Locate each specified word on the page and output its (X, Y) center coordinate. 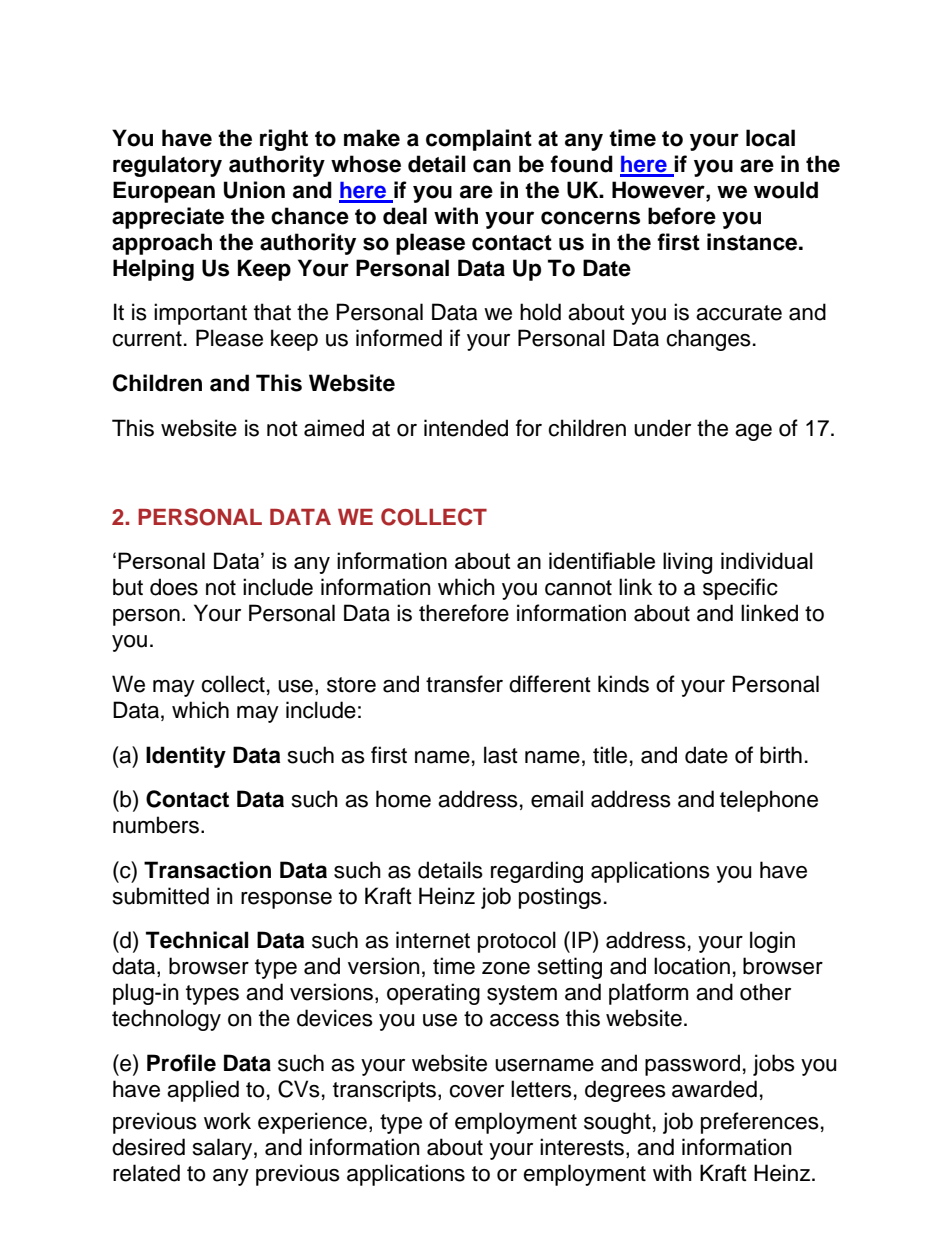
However (659, 190)
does (174, 587)
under (662, 428)
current (147, 339)
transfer (464, 684)
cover (476, 1091)
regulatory (167, 166)
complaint (479, 140)
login (772, 942)
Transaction (207, 870)
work (227, 1121)
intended (466, 428)
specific (740, 589)
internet (433, 940)
